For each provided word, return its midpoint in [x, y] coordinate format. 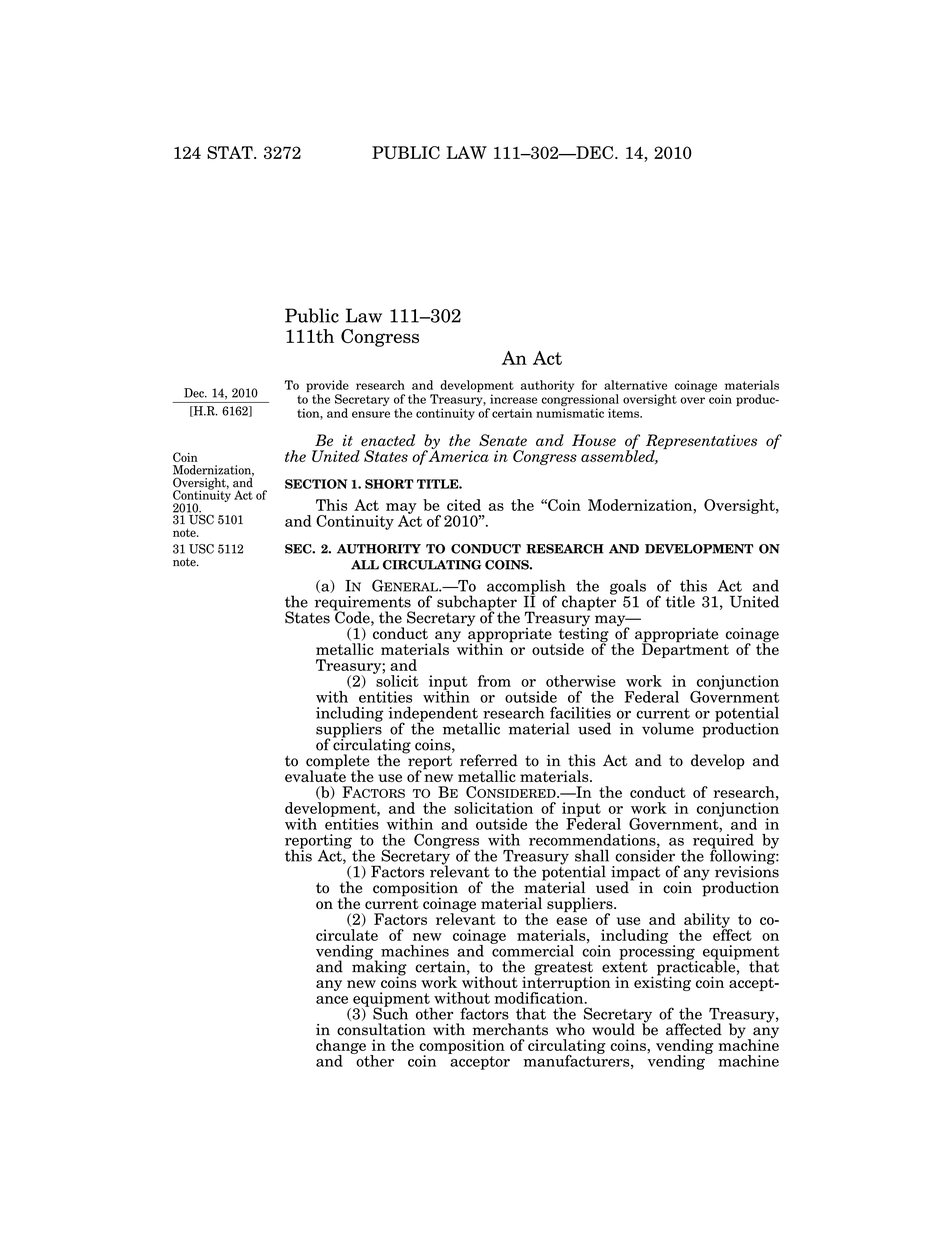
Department [685, 649]
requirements [363, 604]
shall [592, 855]
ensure [371, 414]
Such [390, 1012]
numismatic [570, 413]
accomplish [526, 588]
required [724, 841]
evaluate [315, 775]
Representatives [701, 443]
